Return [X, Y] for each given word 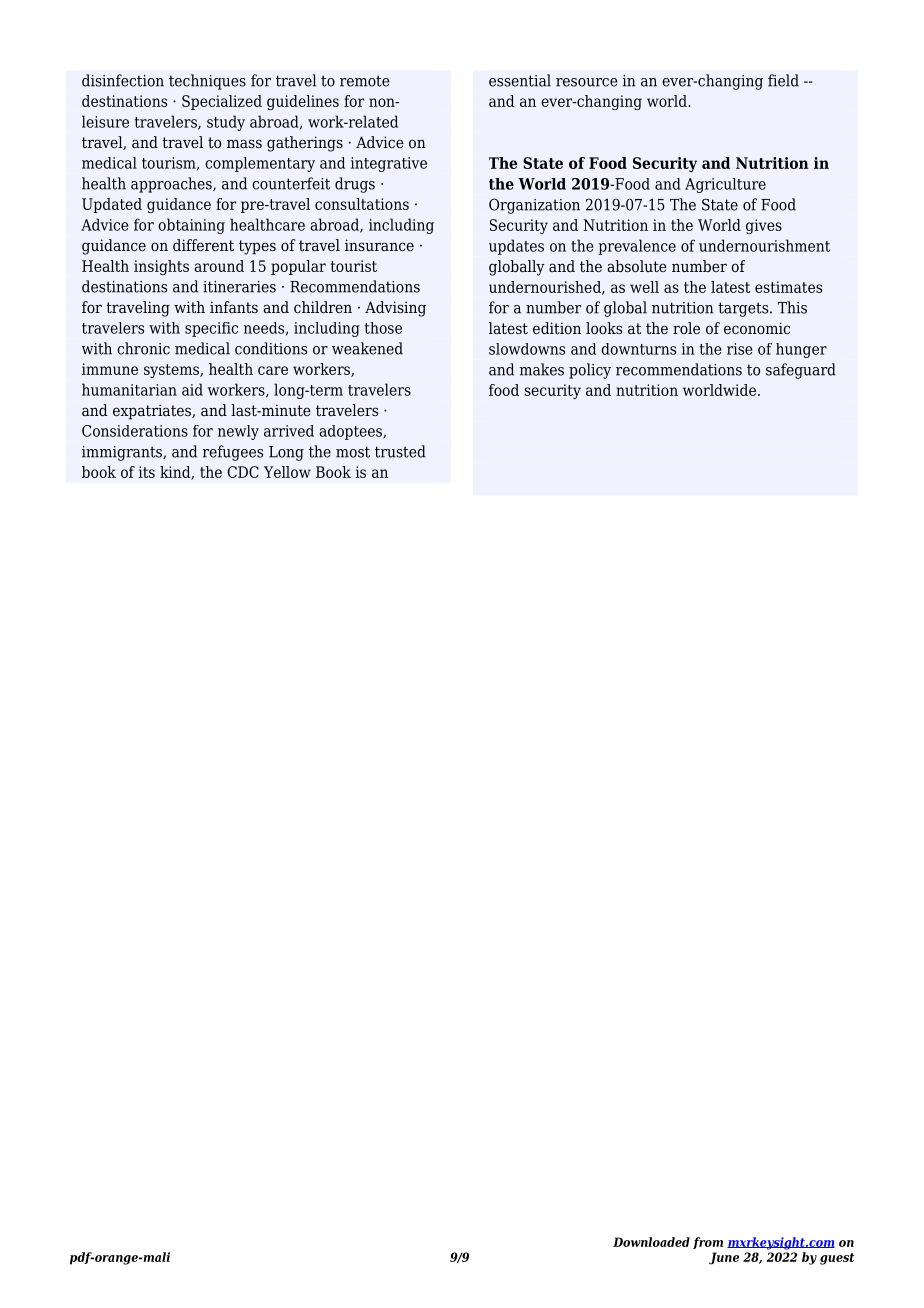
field [783, 80]
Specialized [222, 102]
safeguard [801, 371]
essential [520, 80]
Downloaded [651, 1242]
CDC [243, 472]
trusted [400, 451]
